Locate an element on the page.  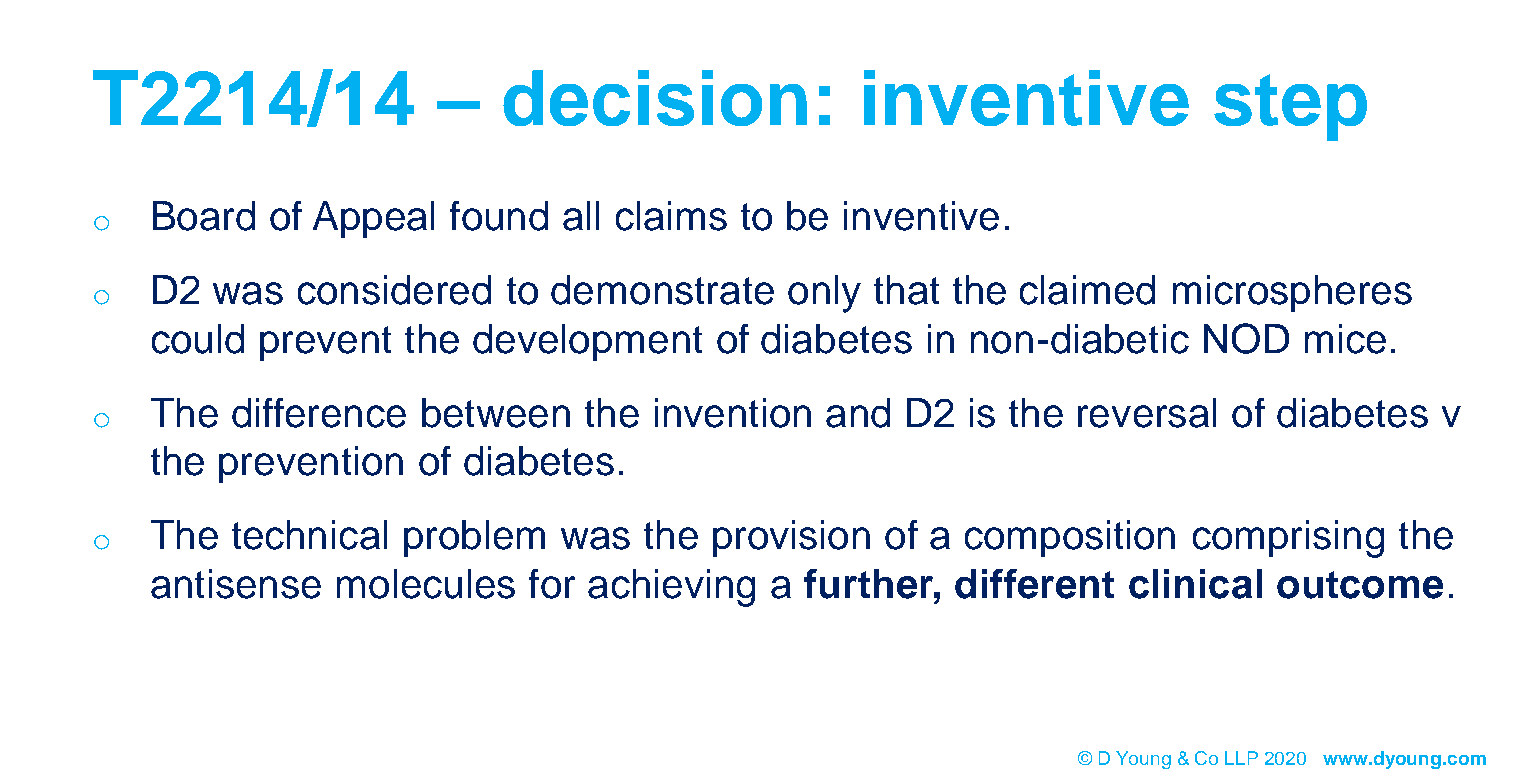
invention is located at coordinates (733, 413).
